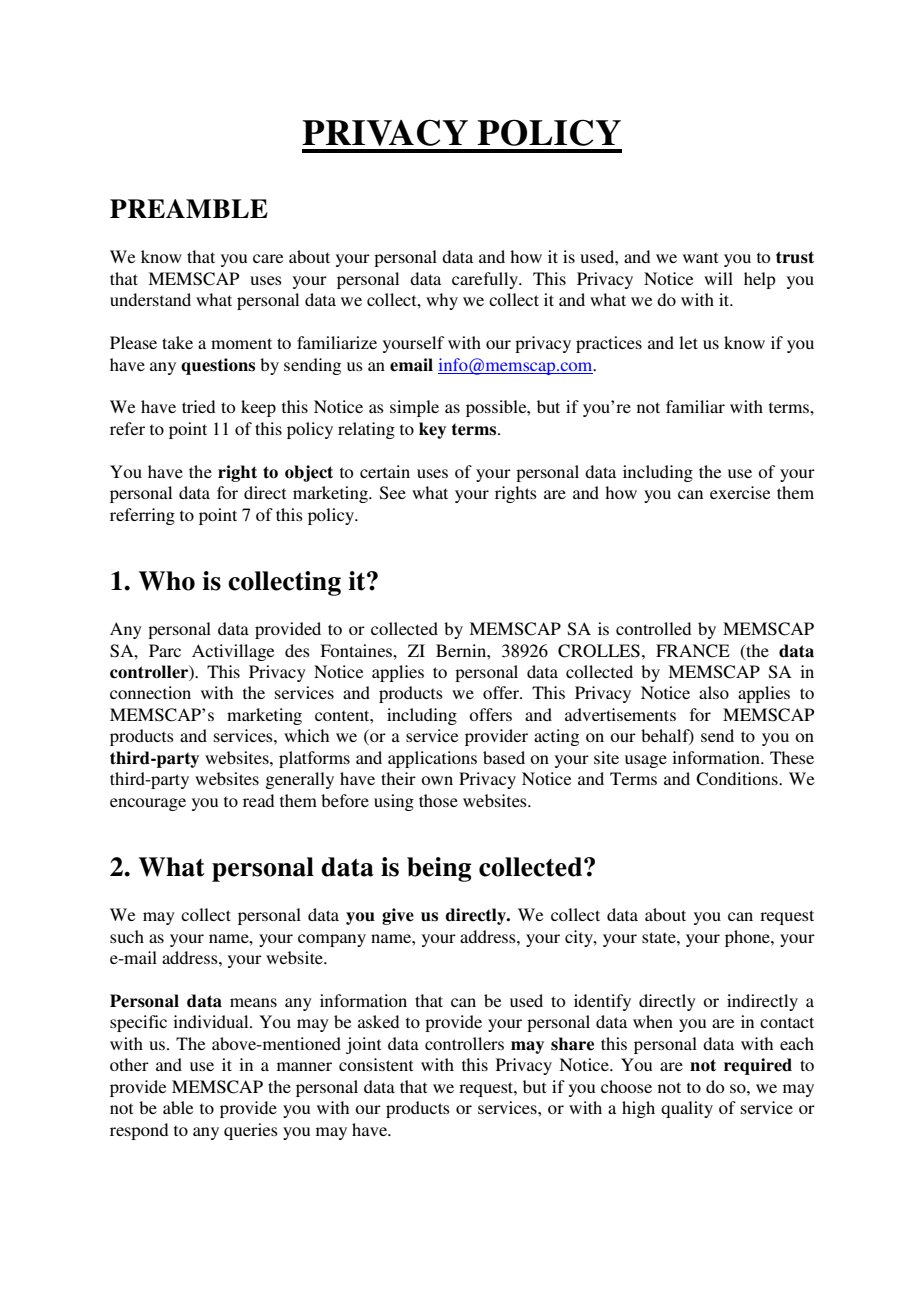 This document has height=1308, width=924. What do you see at coordinates (748, 938) in the document?
I see `phone` at bounding box center [748, 938].
